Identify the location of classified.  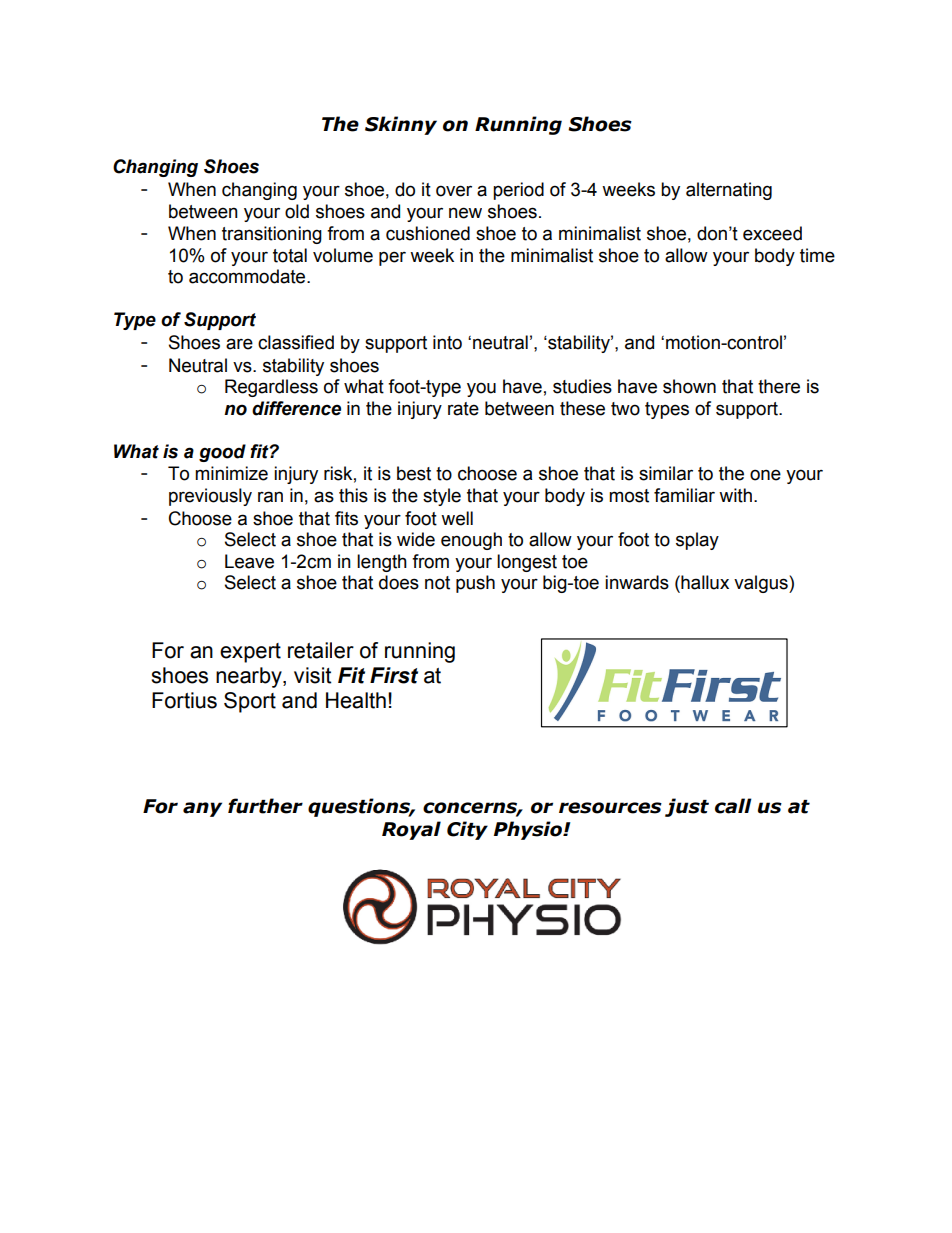
(296, 342).
